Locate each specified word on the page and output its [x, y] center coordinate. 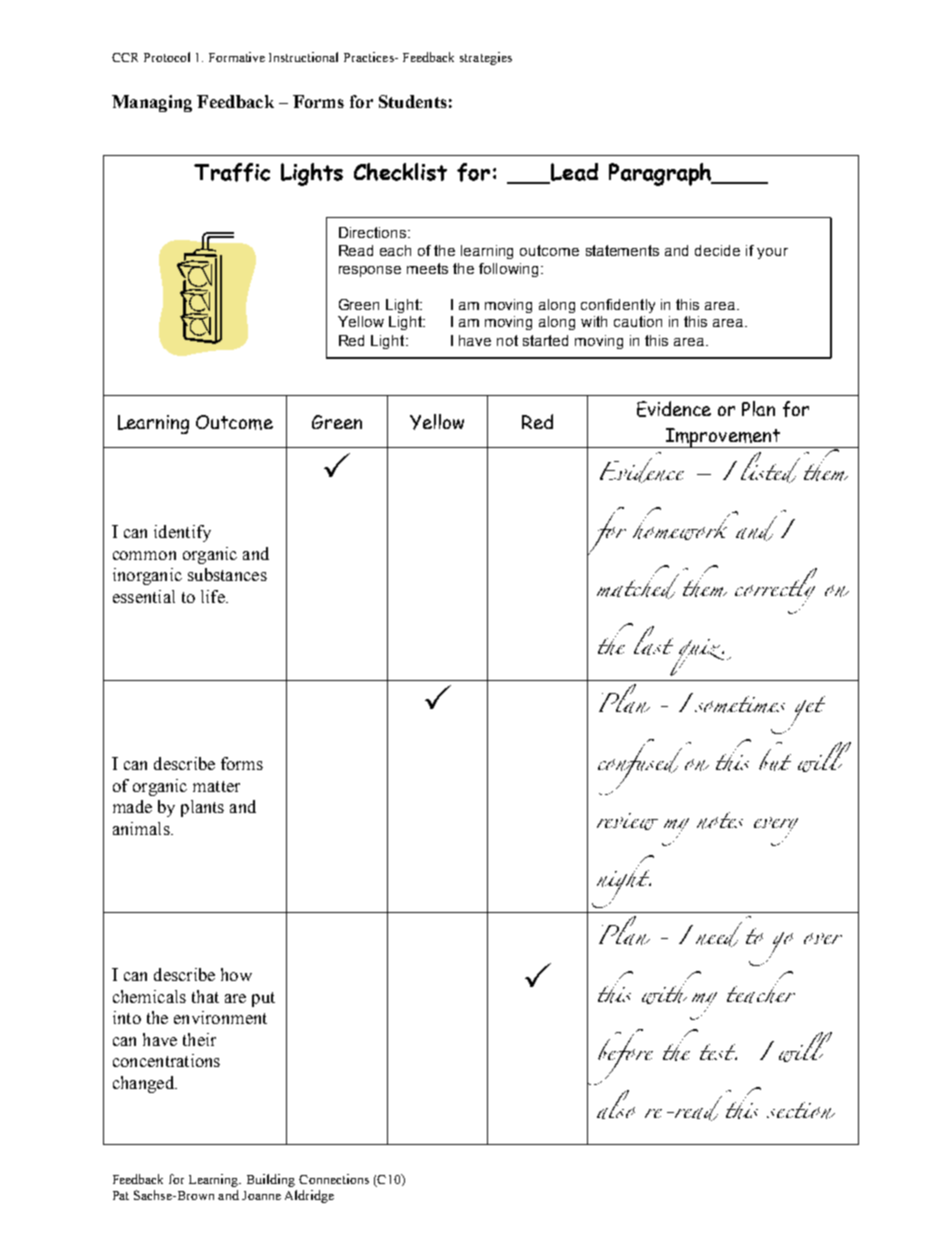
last [653, 640]
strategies [486, 58]
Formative [237, 57]
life [214, 596]
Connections [334, 1179]
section [801, 1110]
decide [717, 250]
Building [271, 1180]
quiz [700, 657]
